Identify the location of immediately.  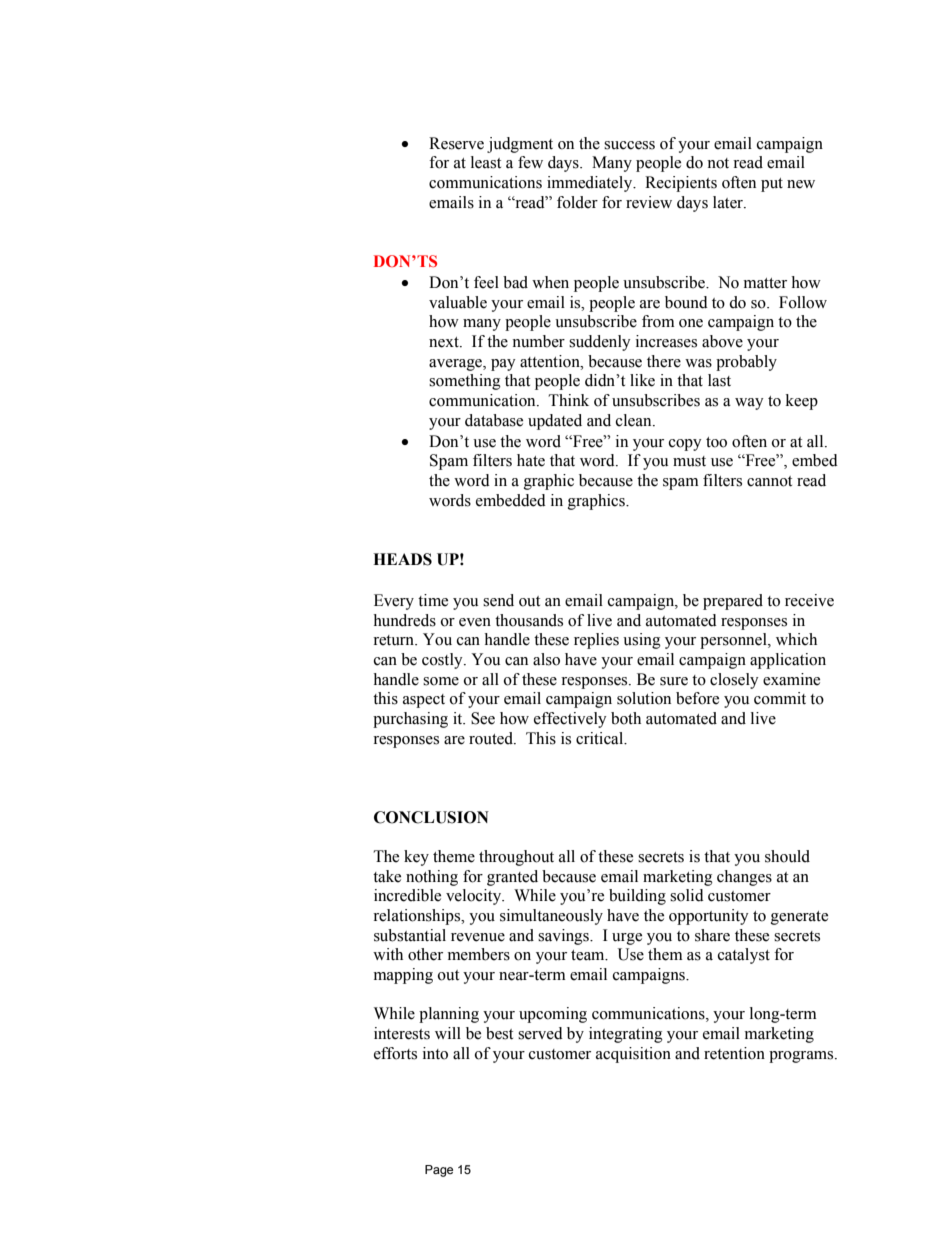
(591, 184).
